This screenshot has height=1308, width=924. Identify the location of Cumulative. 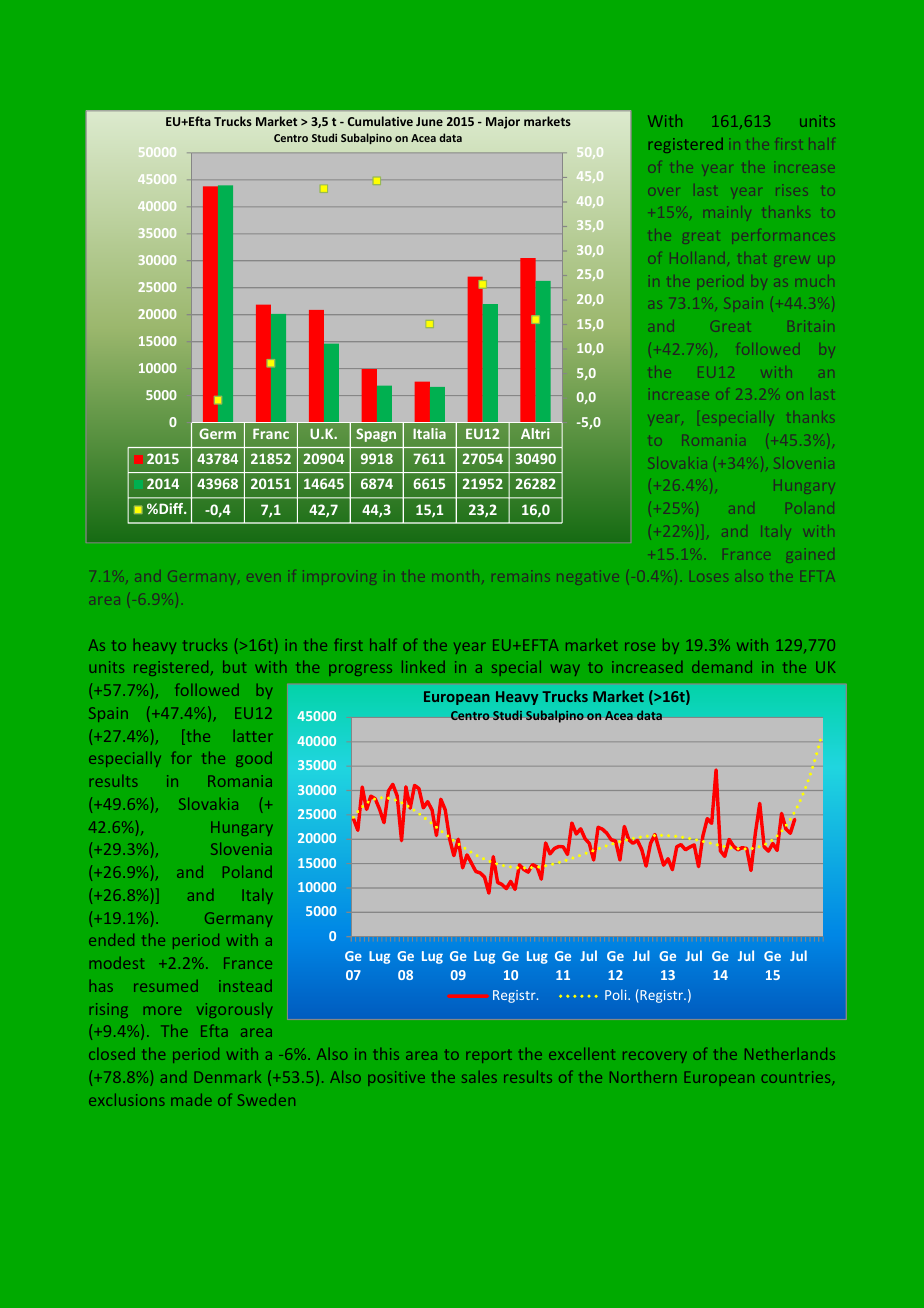
(380, 121).
